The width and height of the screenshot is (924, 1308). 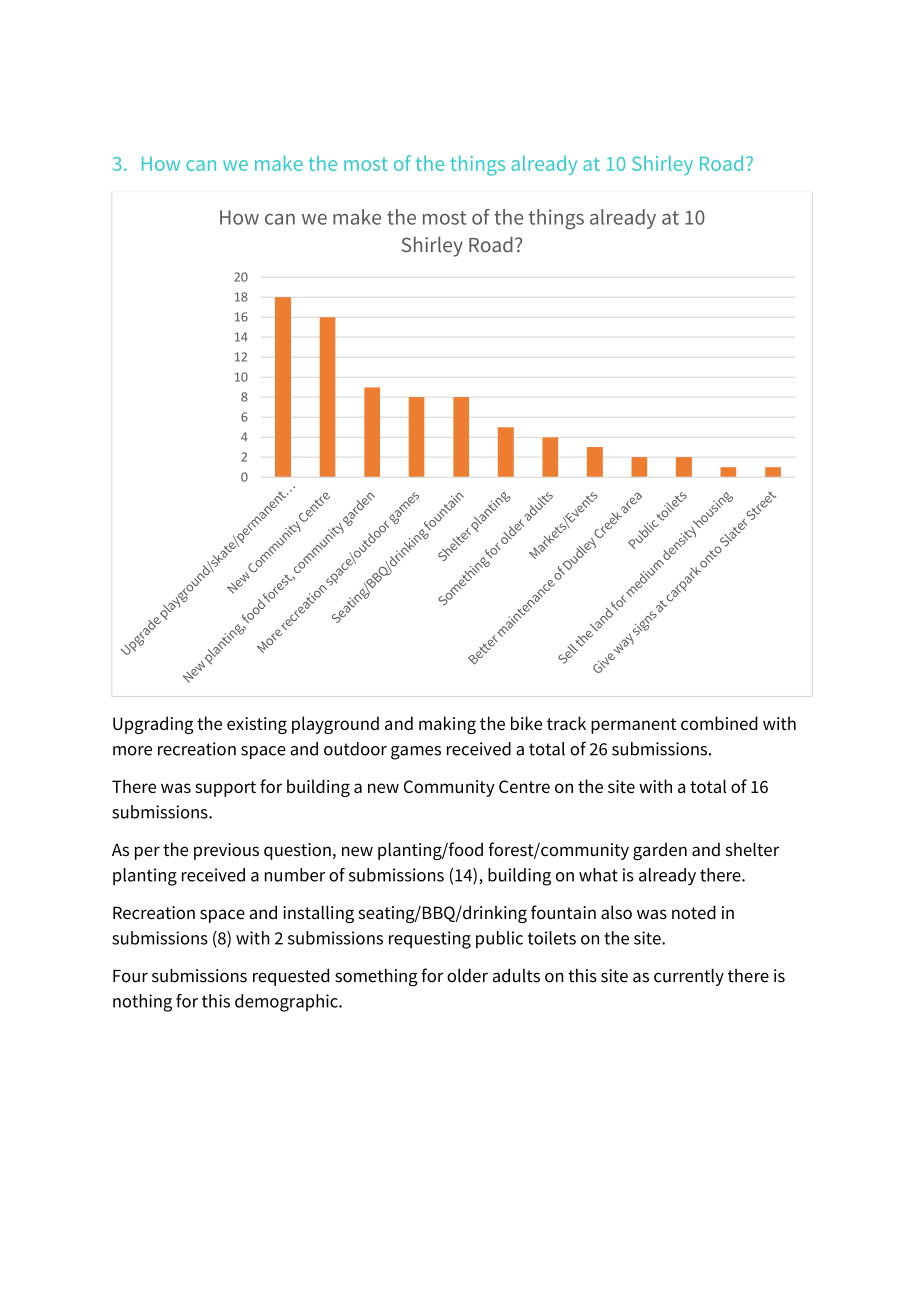 I want to click on currently, so click(x=689, y=977).
